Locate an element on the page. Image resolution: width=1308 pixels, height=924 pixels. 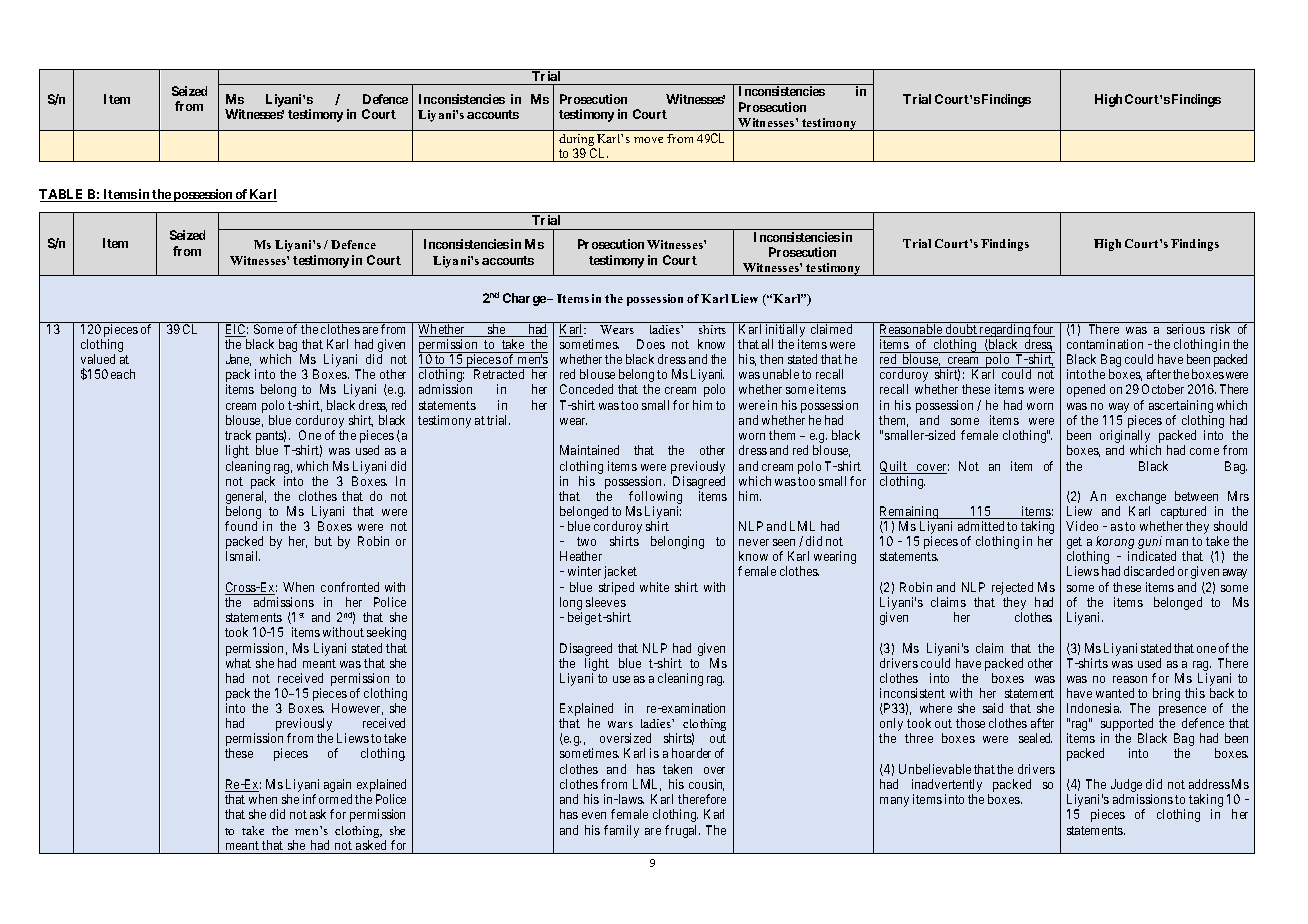
TABLE is located at coordinates (63, 195).
